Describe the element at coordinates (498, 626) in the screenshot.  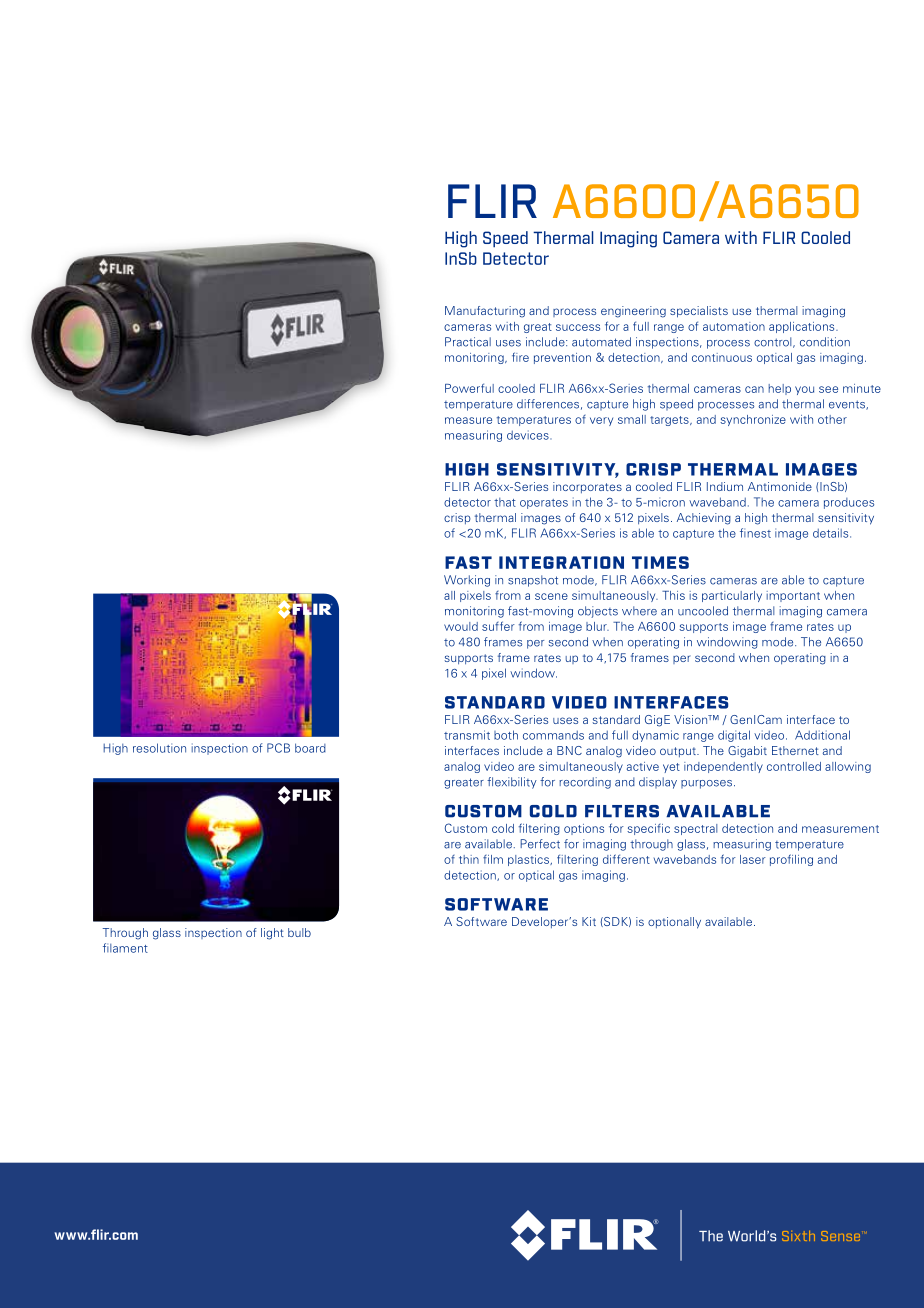
I see `suffer` at that location.
